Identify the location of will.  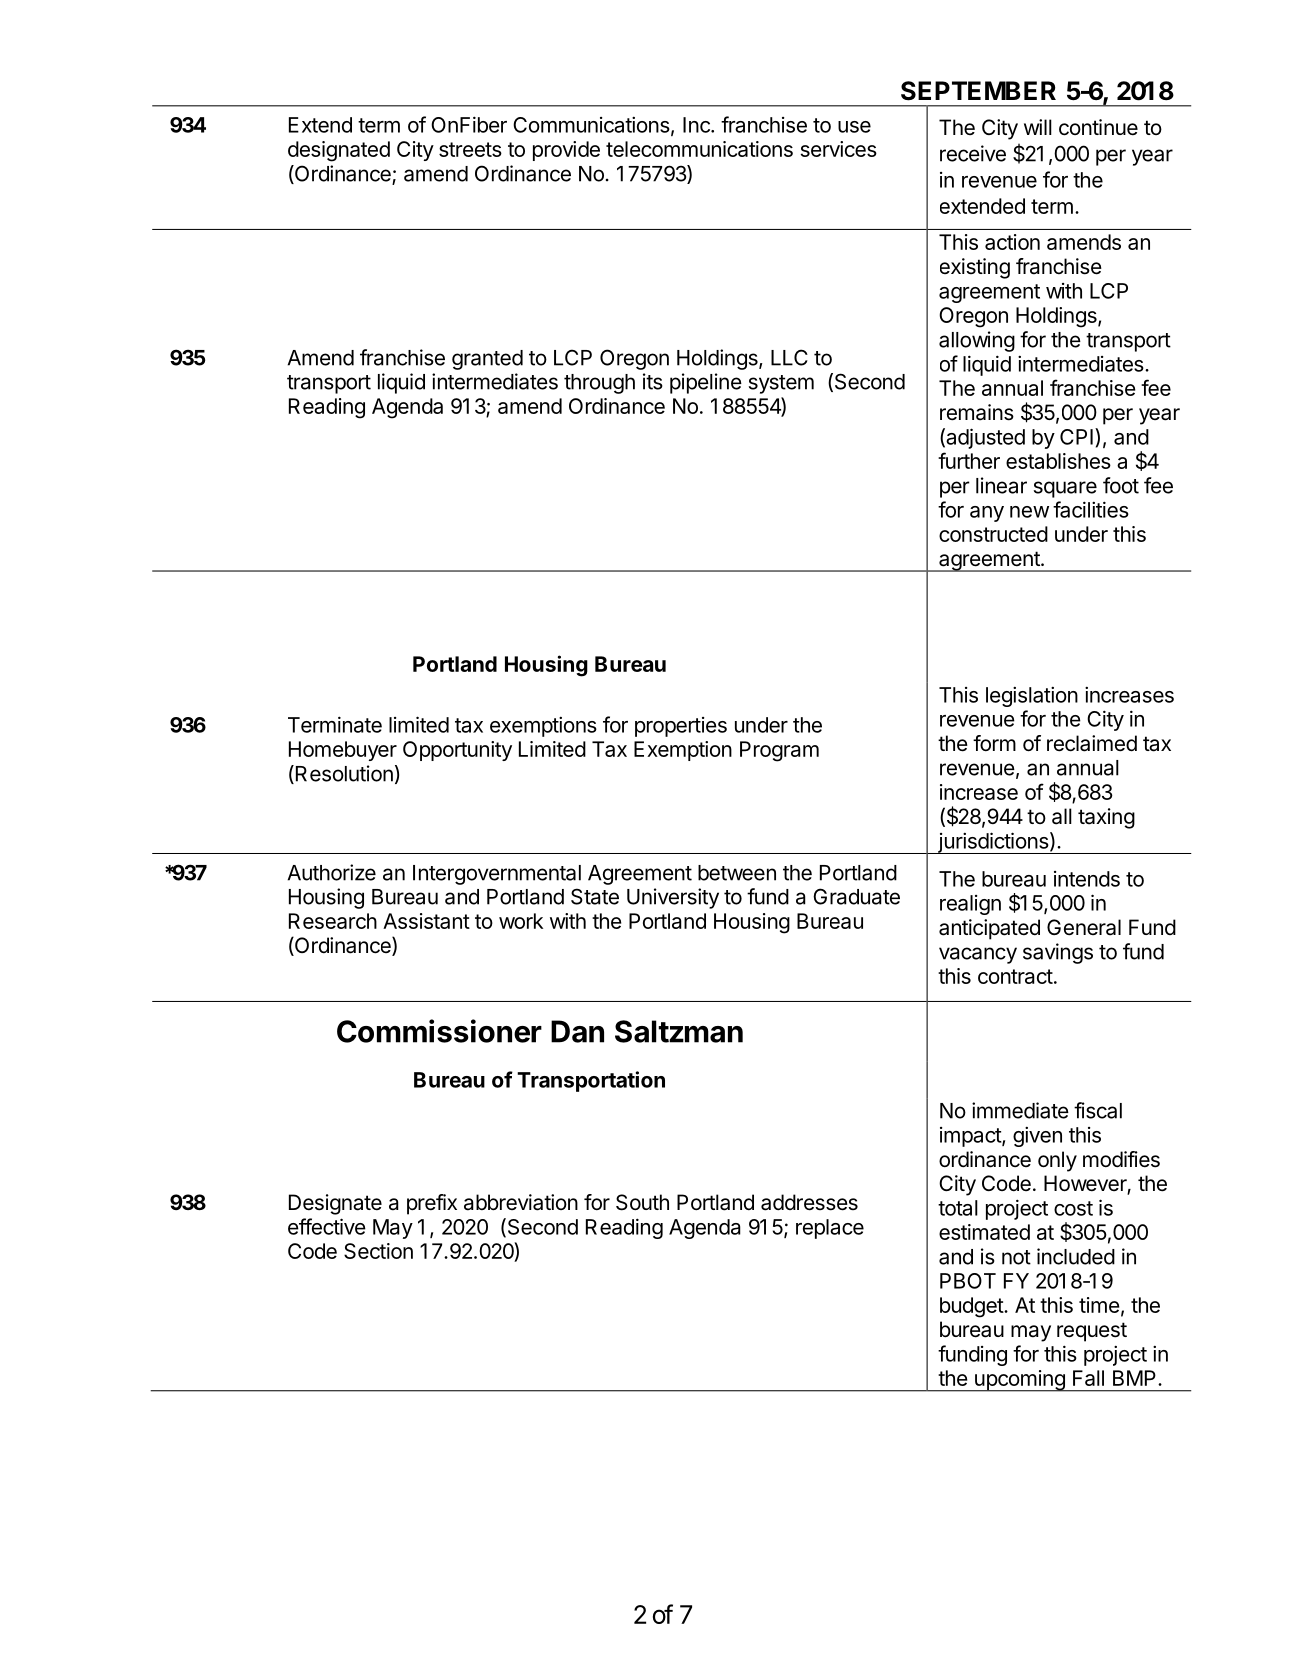
(1038, 127).
